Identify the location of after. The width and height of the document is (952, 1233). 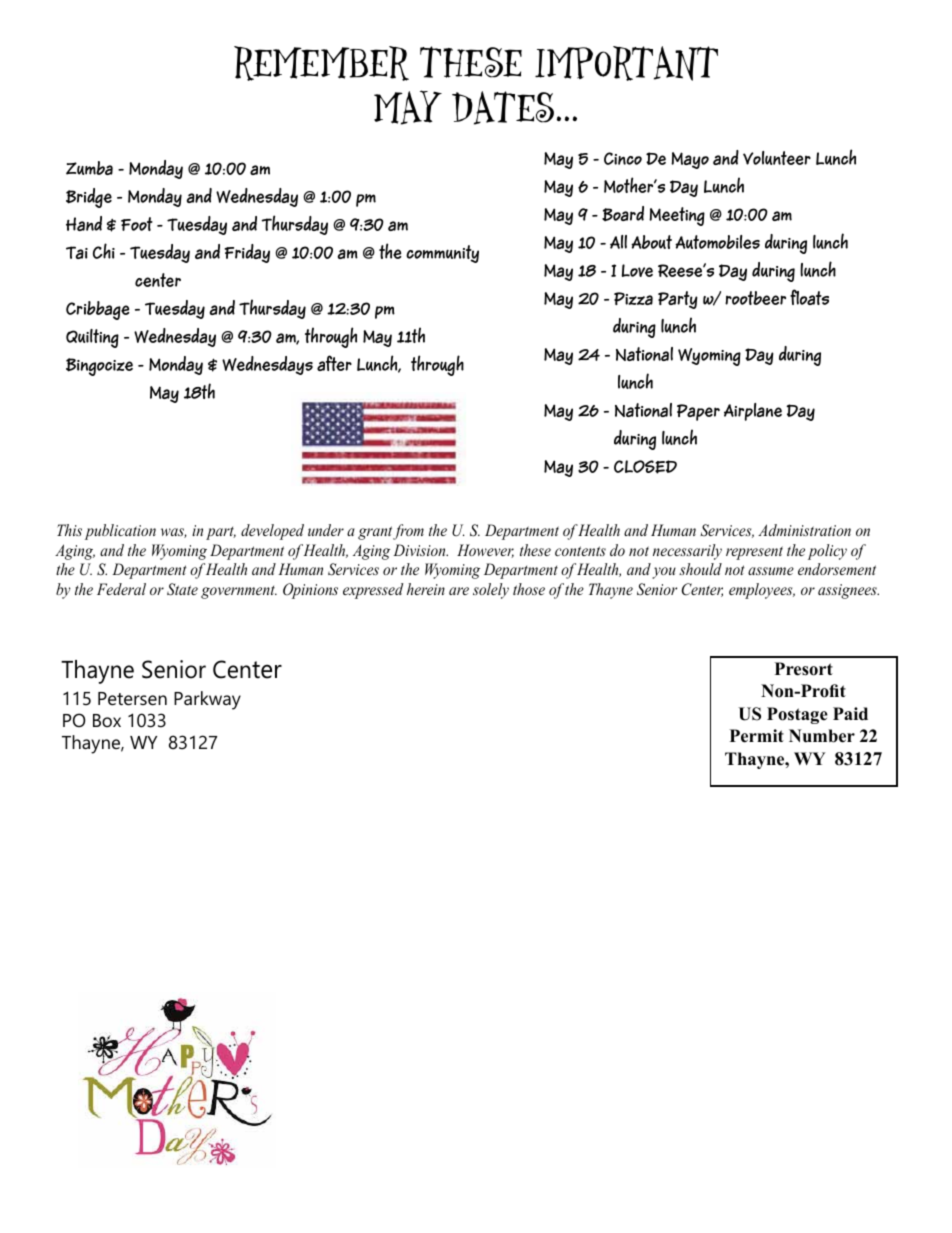
(334, 363).
